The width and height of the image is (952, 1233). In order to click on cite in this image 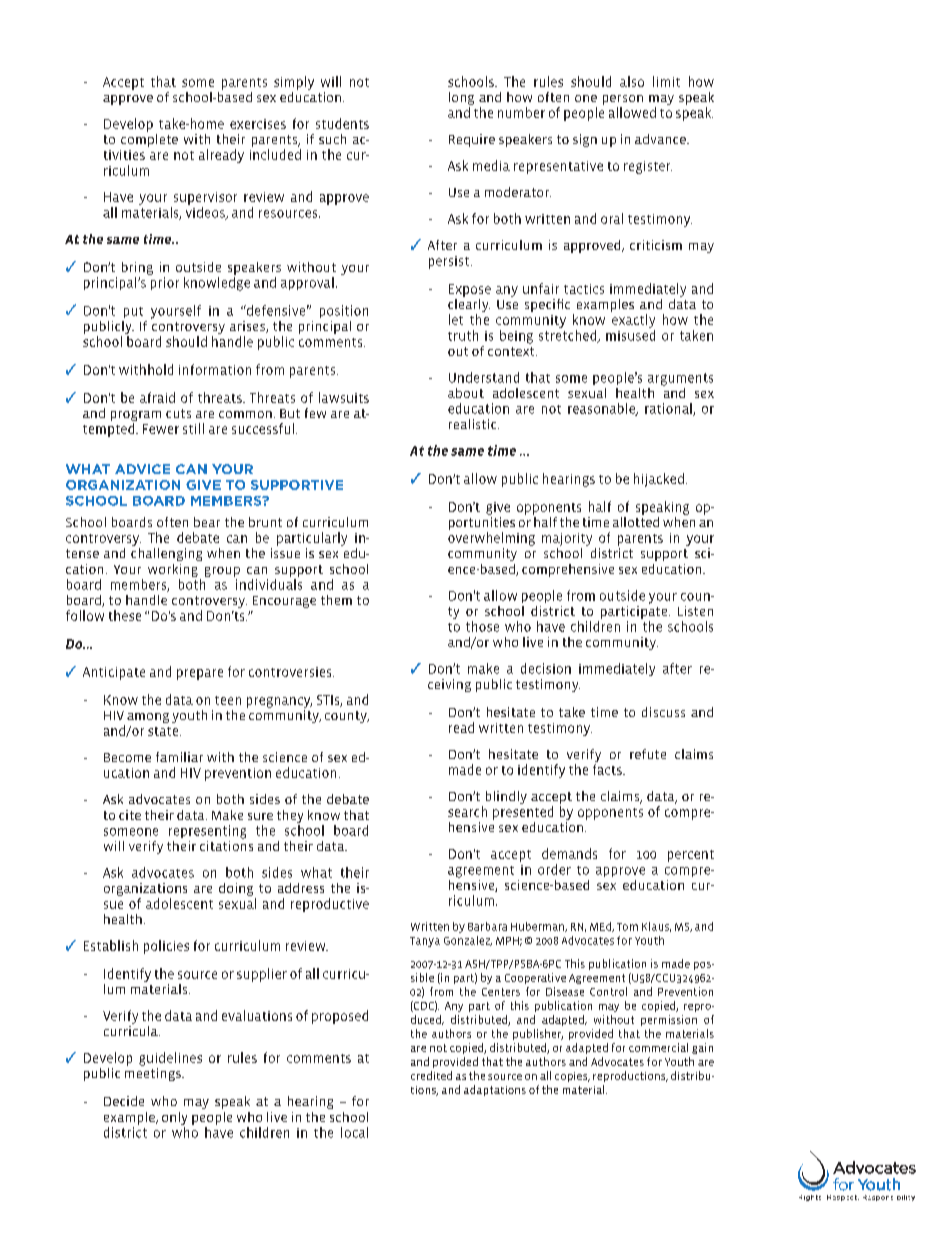, I will do `click(130, 815)`.
